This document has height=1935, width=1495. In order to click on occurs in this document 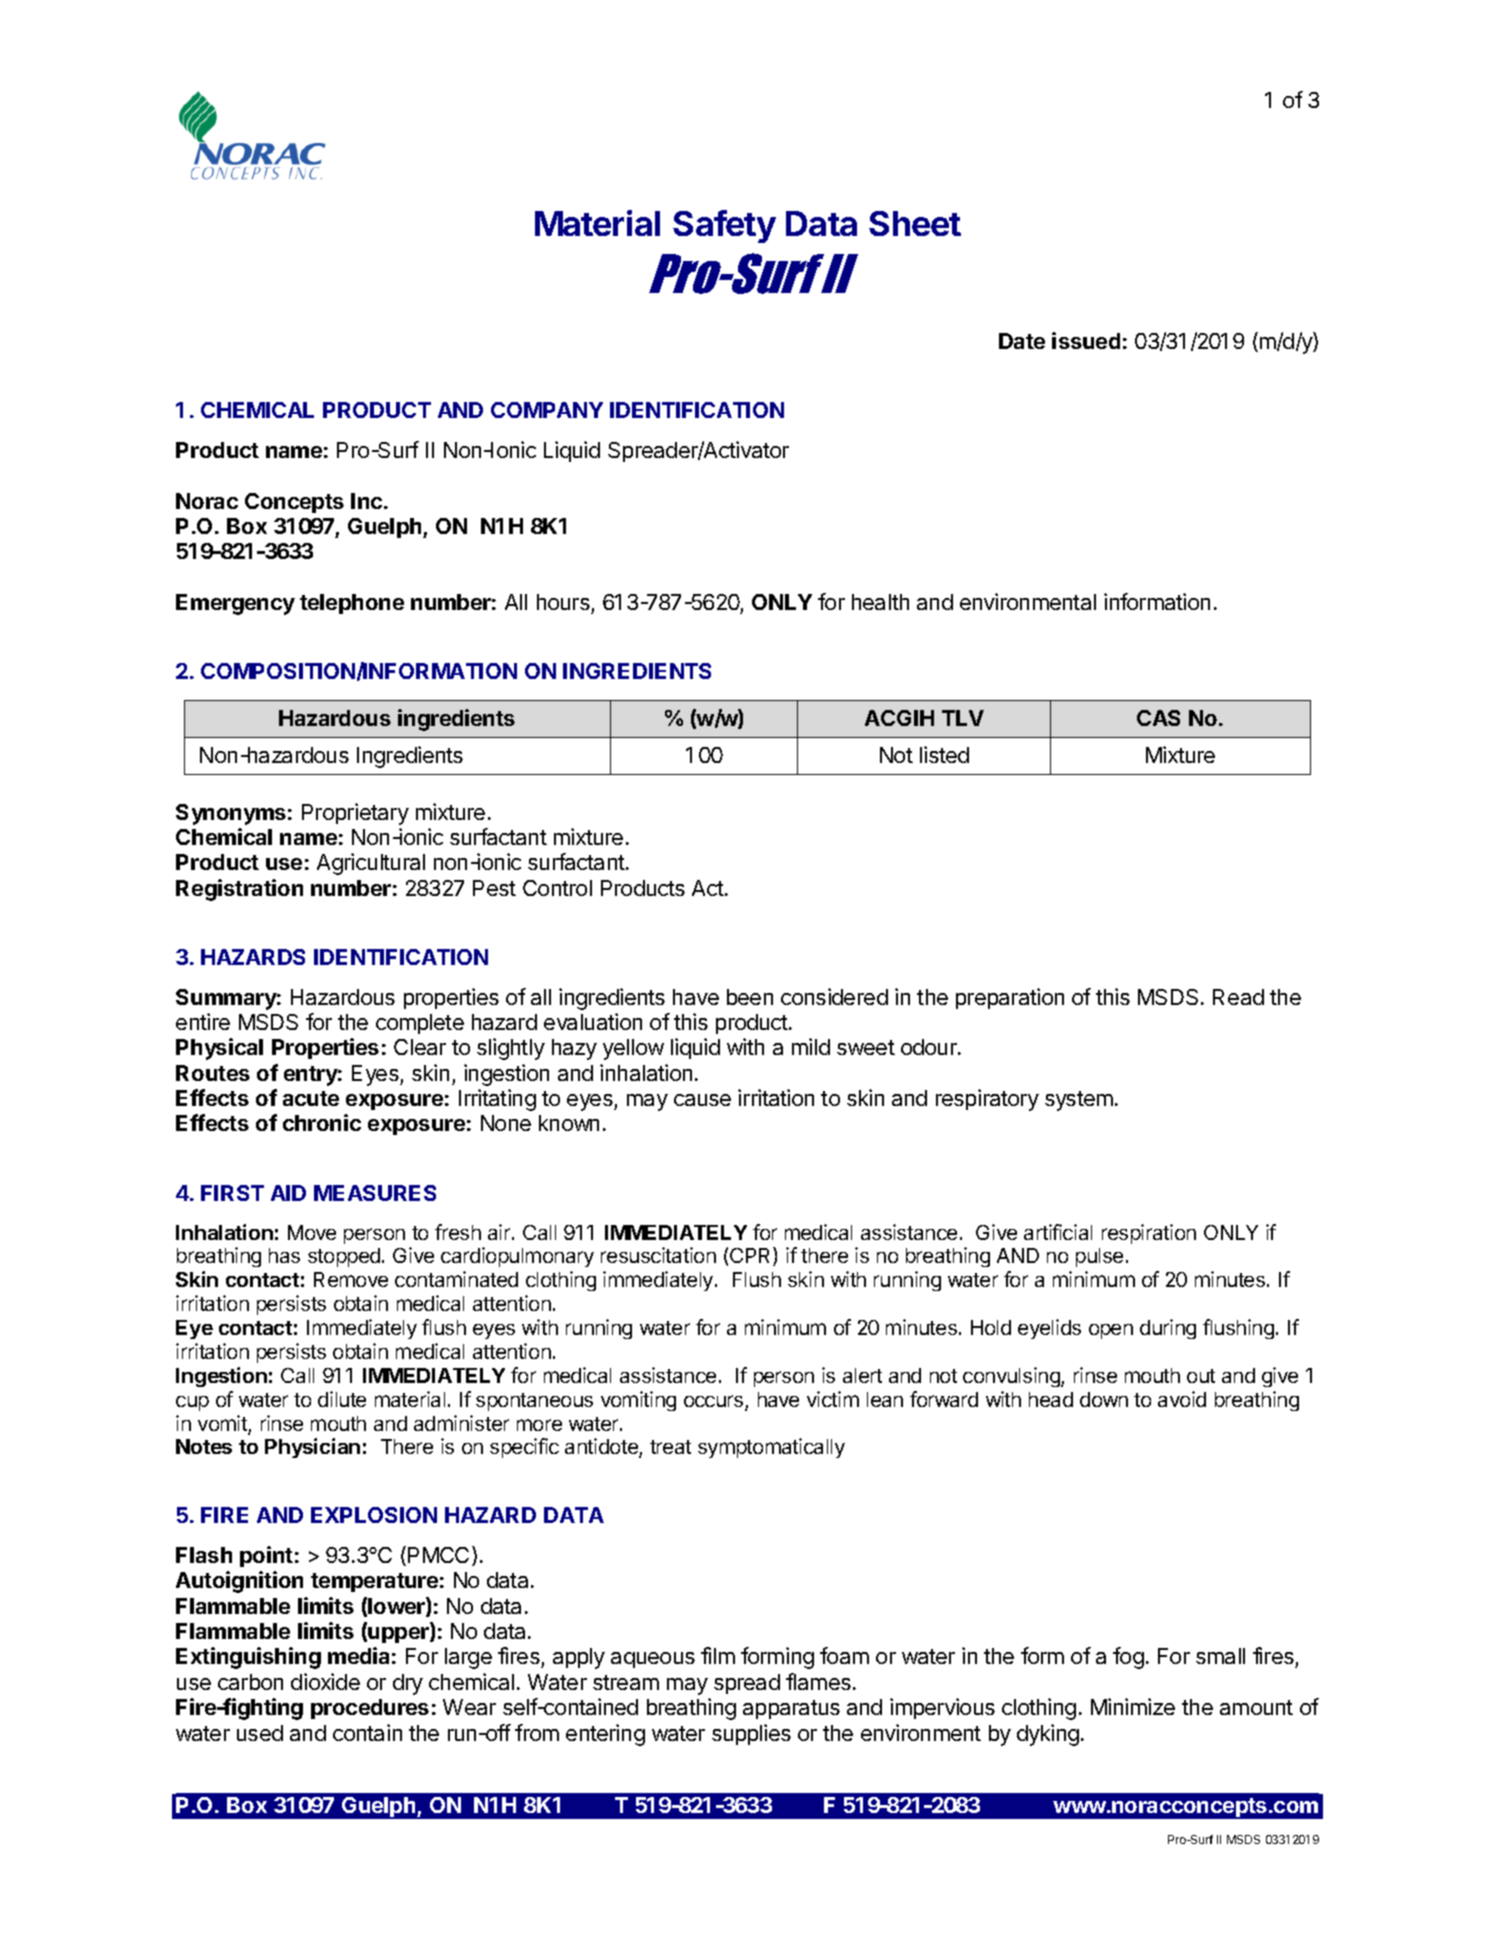, I will do `click(715, 1402)`.
